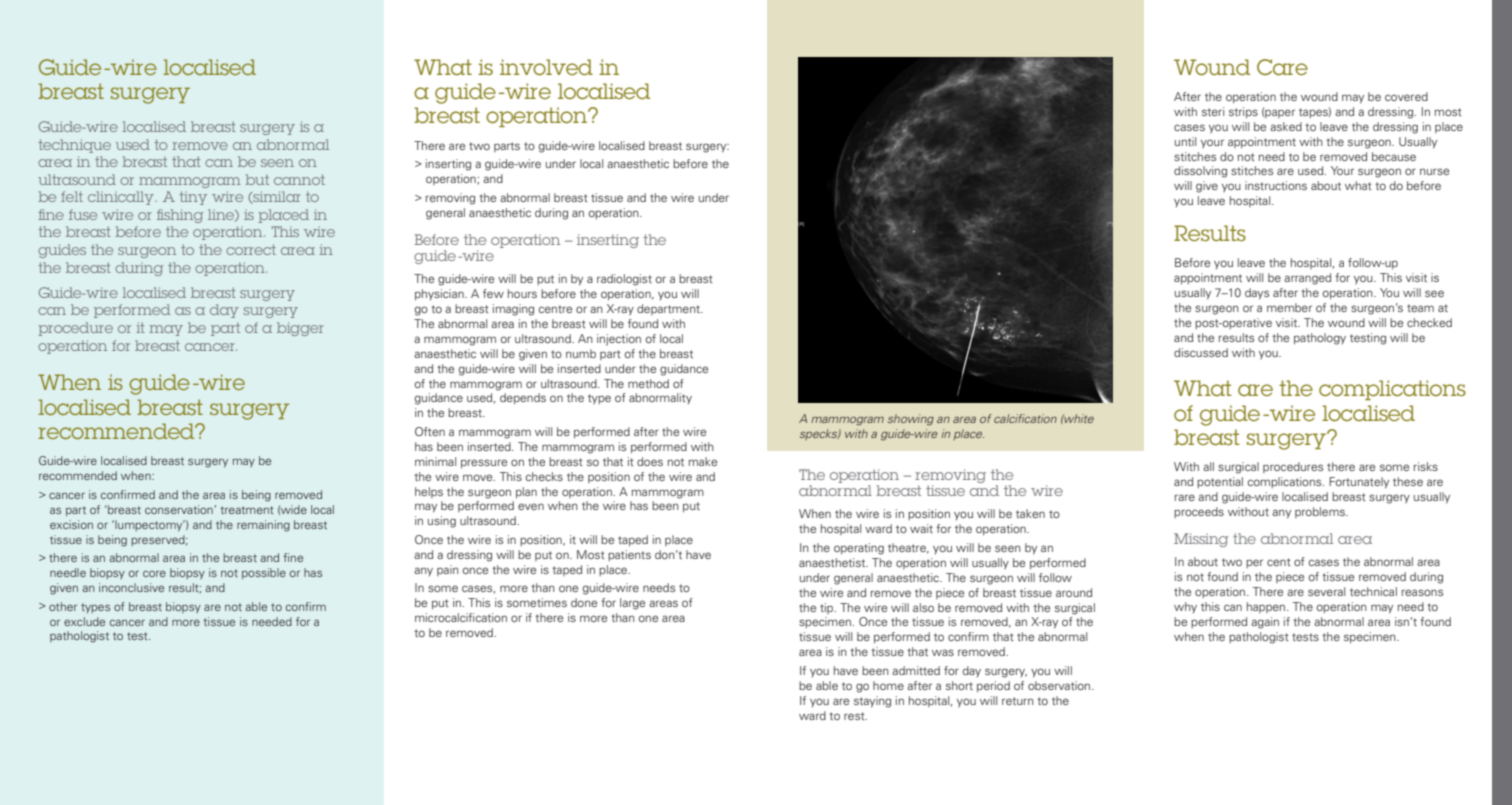 Image resolution: width=1512 pixels, height=805 pixels. I want to click on exclude, so click(84, 621).
